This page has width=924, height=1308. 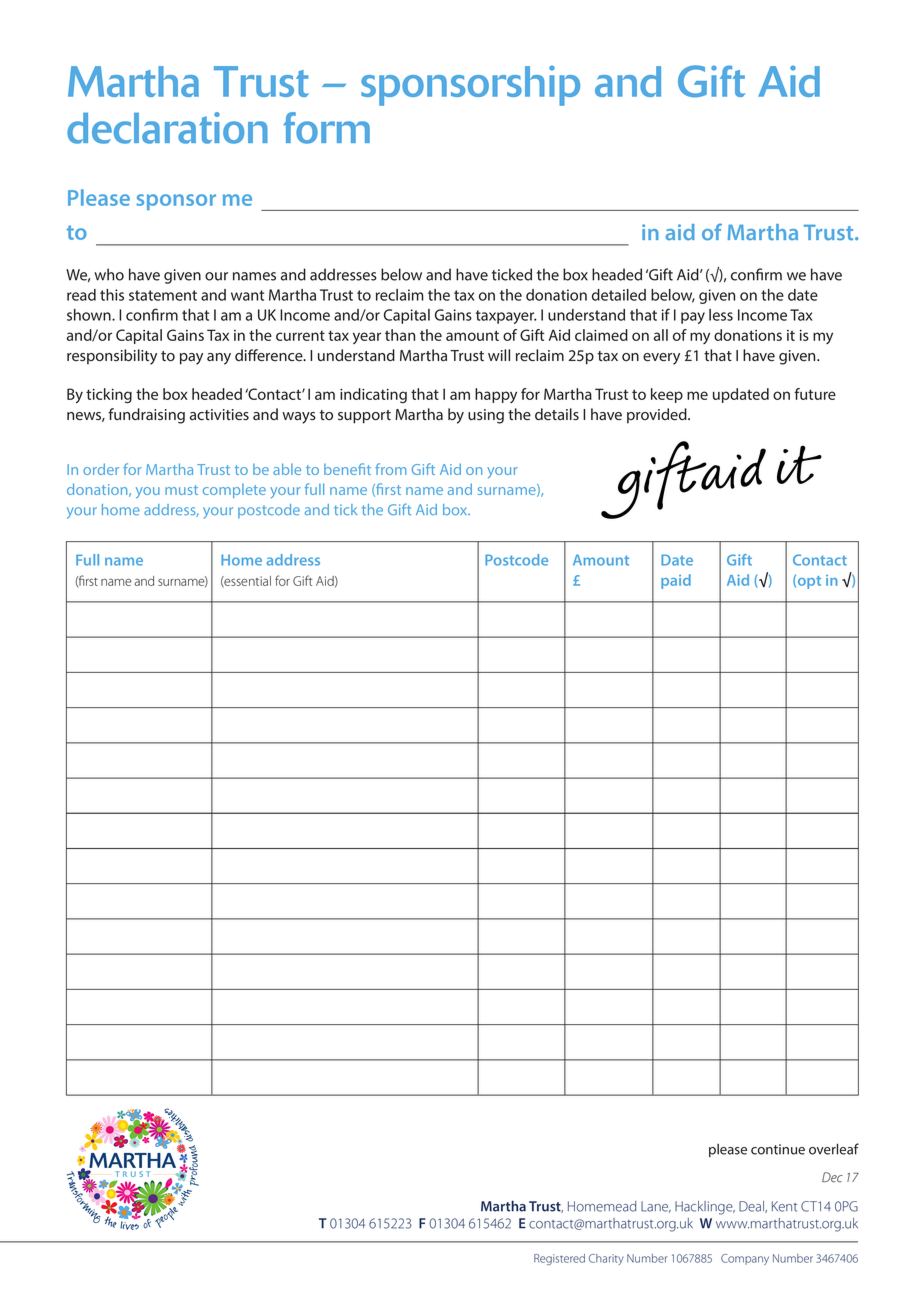 I want to click on future, so click(x=815, y=394).
